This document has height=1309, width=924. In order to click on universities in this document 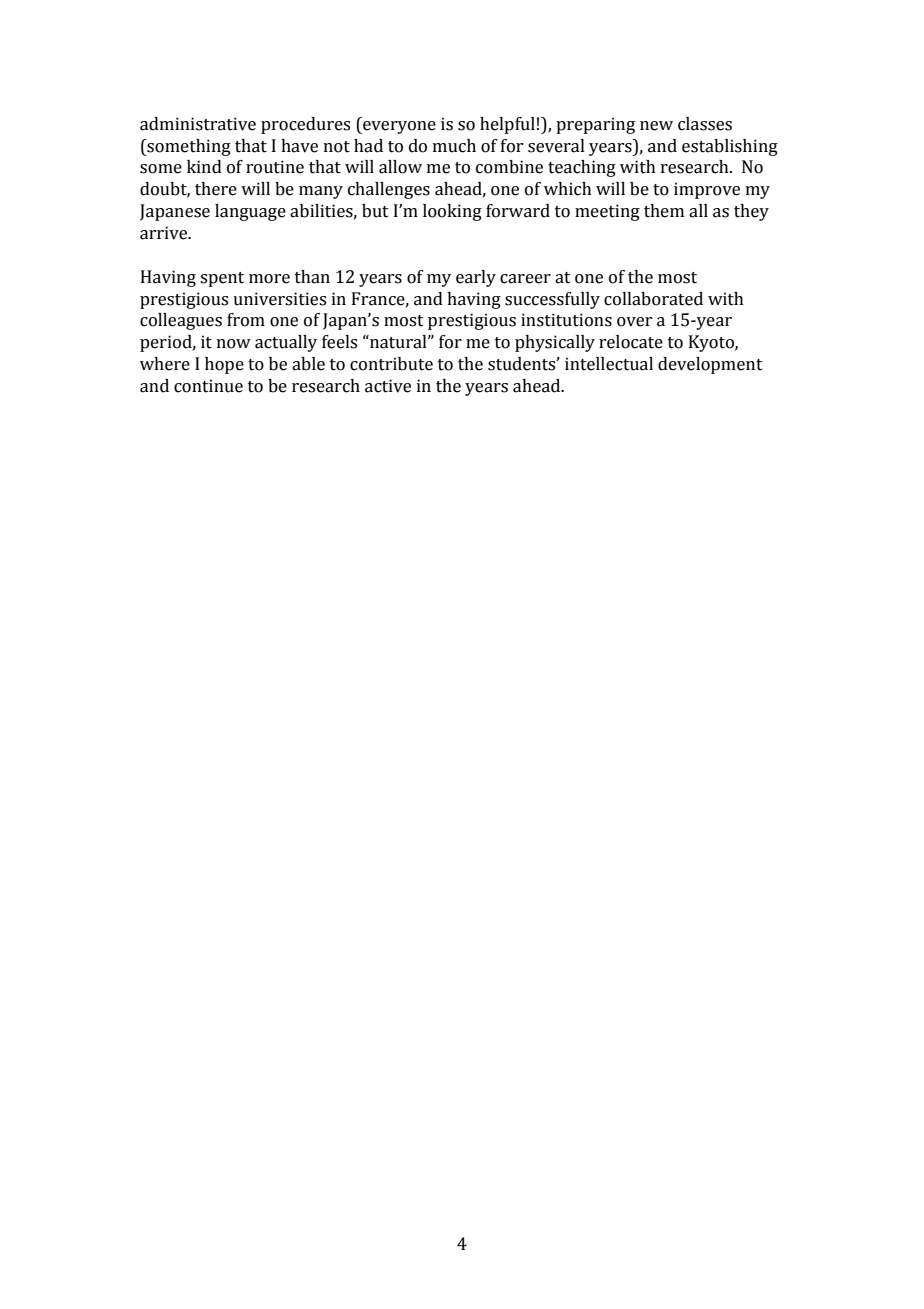, I will do `click(279, 299)`.
